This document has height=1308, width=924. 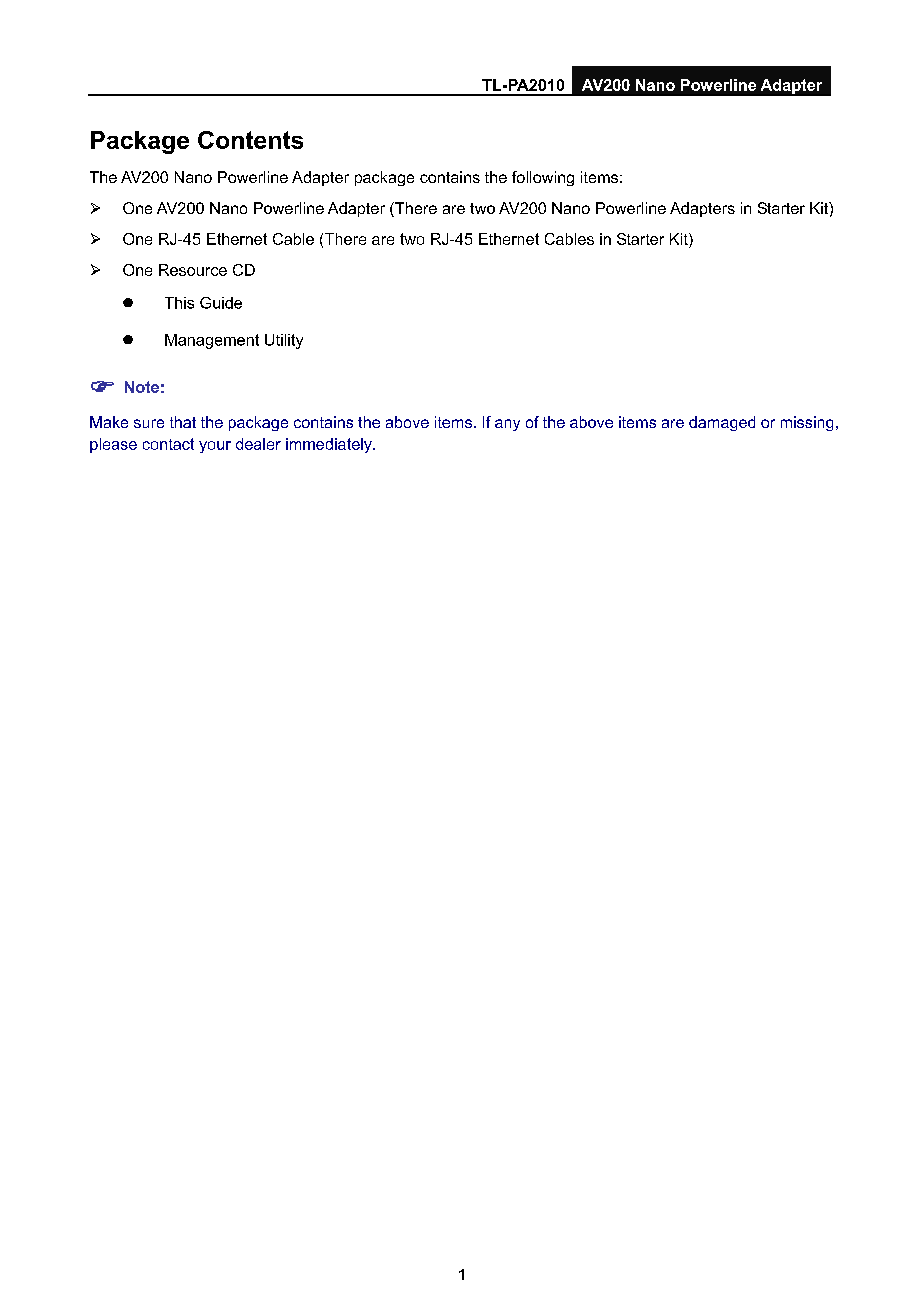 What do you see at coordinates (168, 444) in the document?
I see `contact` at bounding box center [168, 444].
